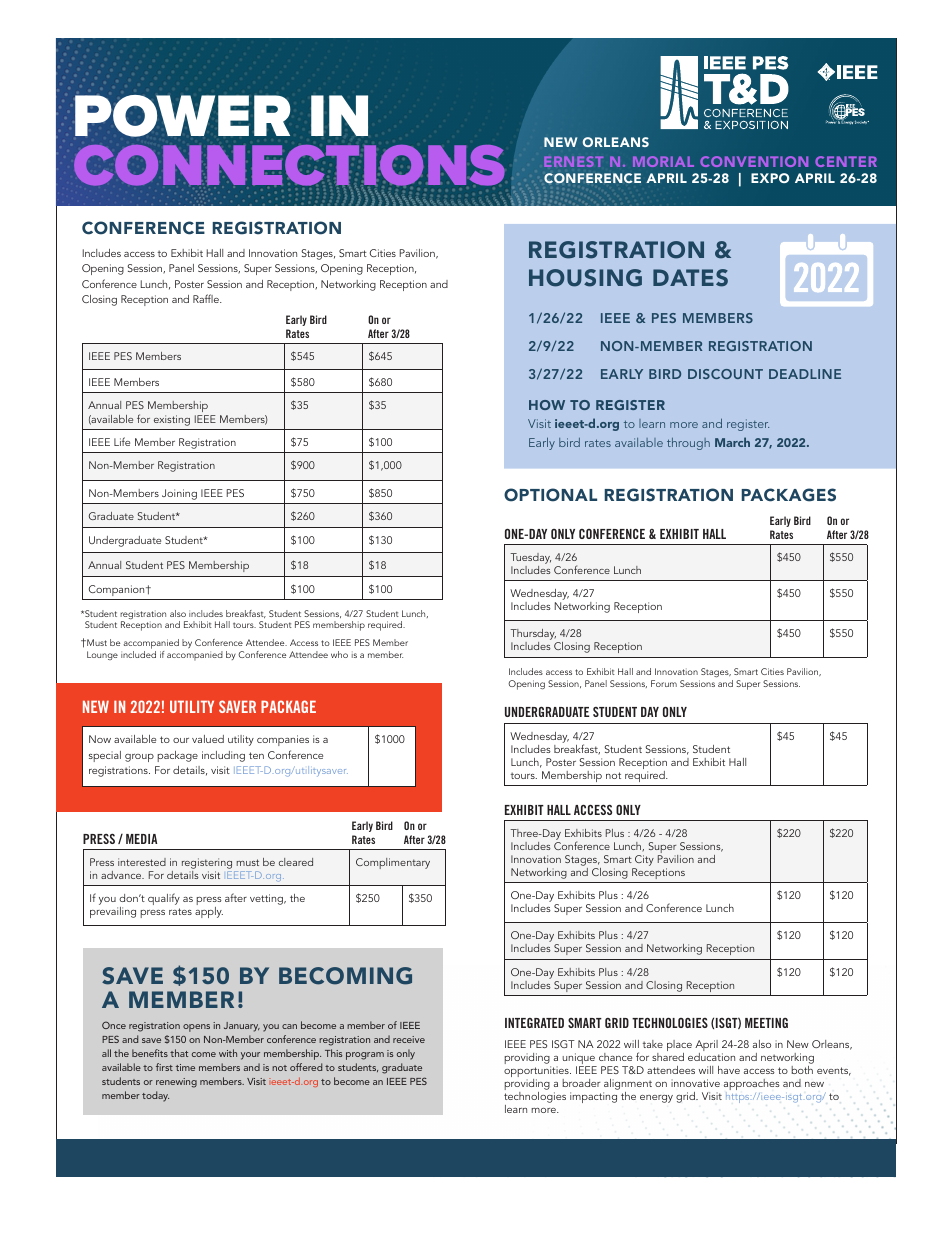 The image size is (952, 1233). What do you see at coordinates (664, 683) in the image?
I see `Forum` at bounding box center [664, 683].
